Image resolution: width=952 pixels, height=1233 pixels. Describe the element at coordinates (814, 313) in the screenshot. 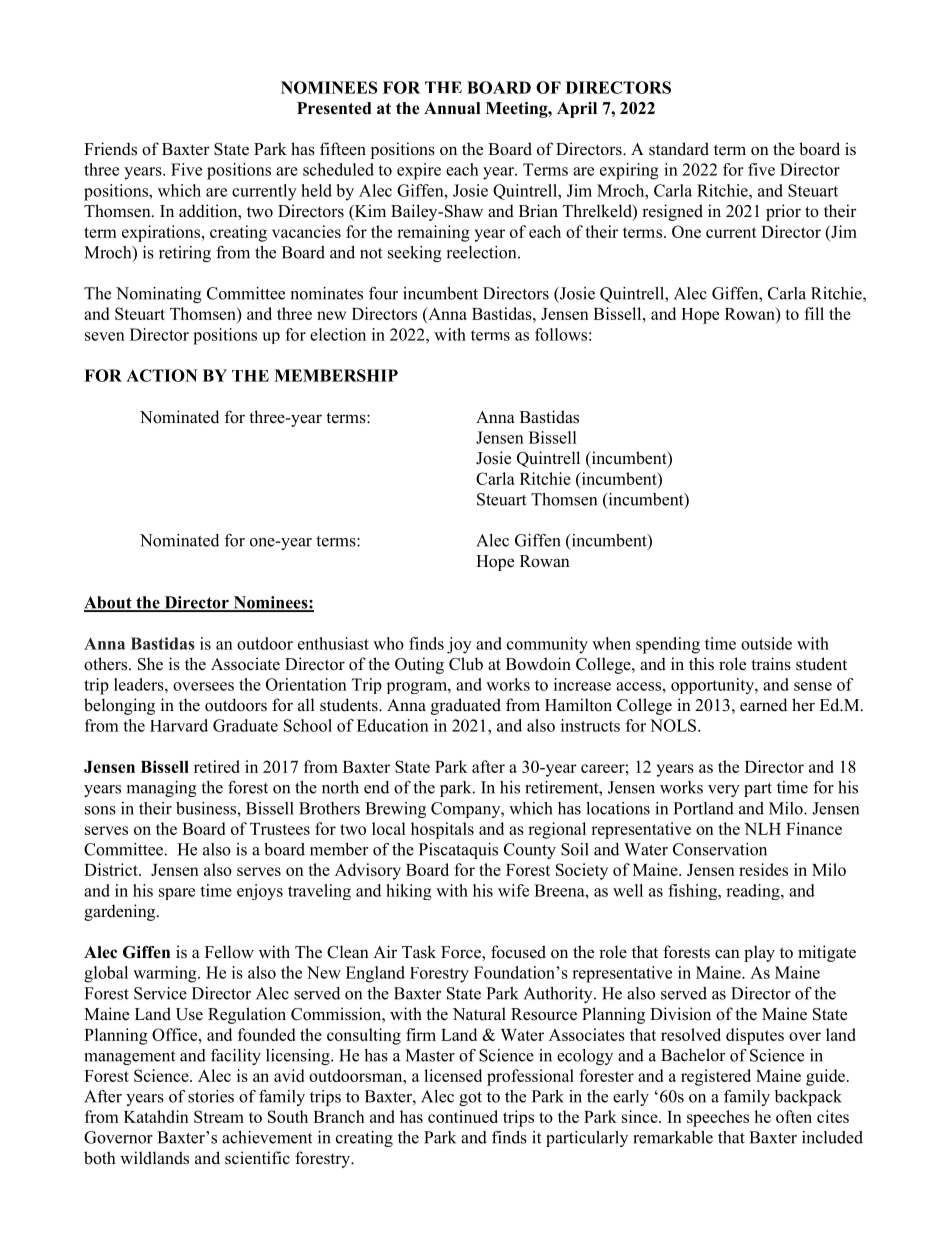

I see `fill` at that location.
